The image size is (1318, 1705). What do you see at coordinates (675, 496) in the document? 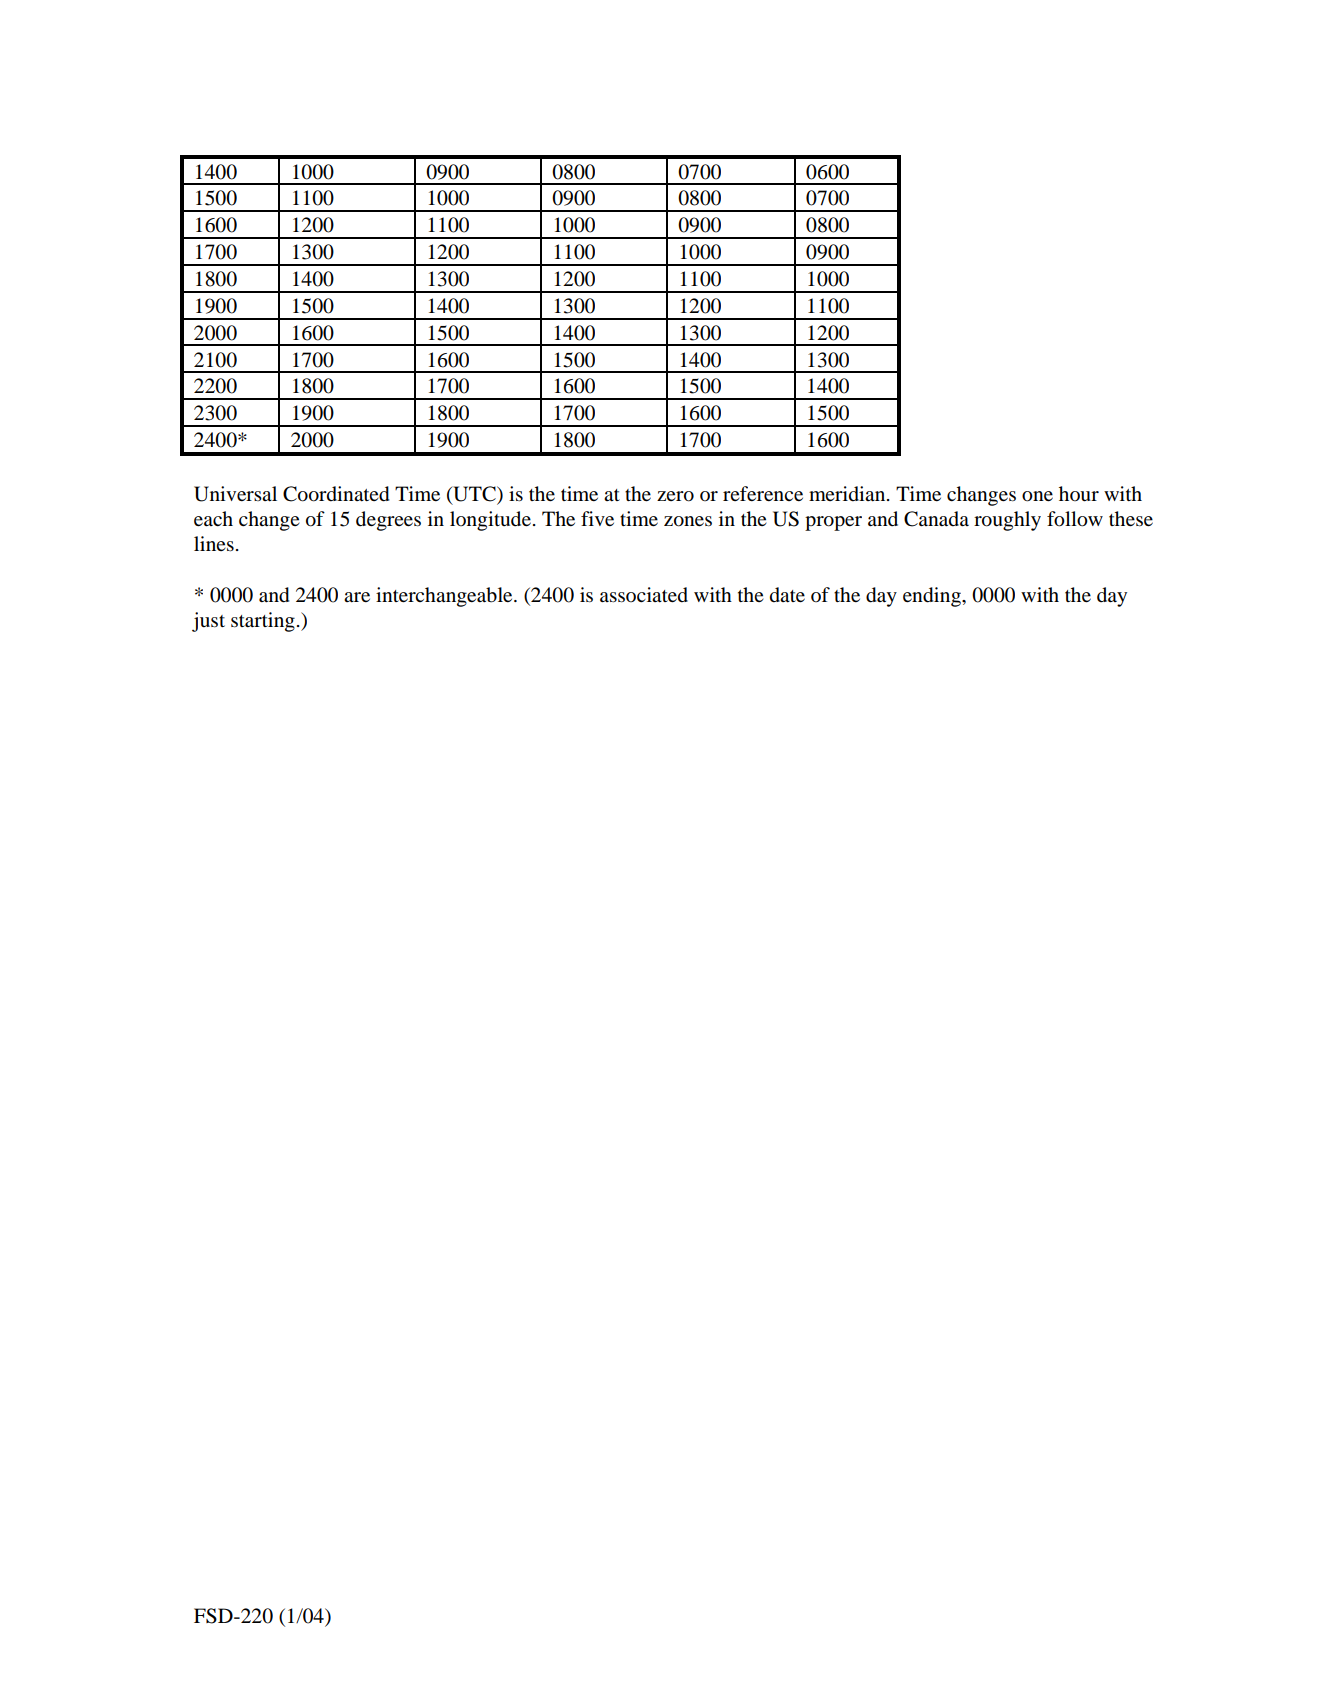
I see `zero` at bounding box center [675, 496].
